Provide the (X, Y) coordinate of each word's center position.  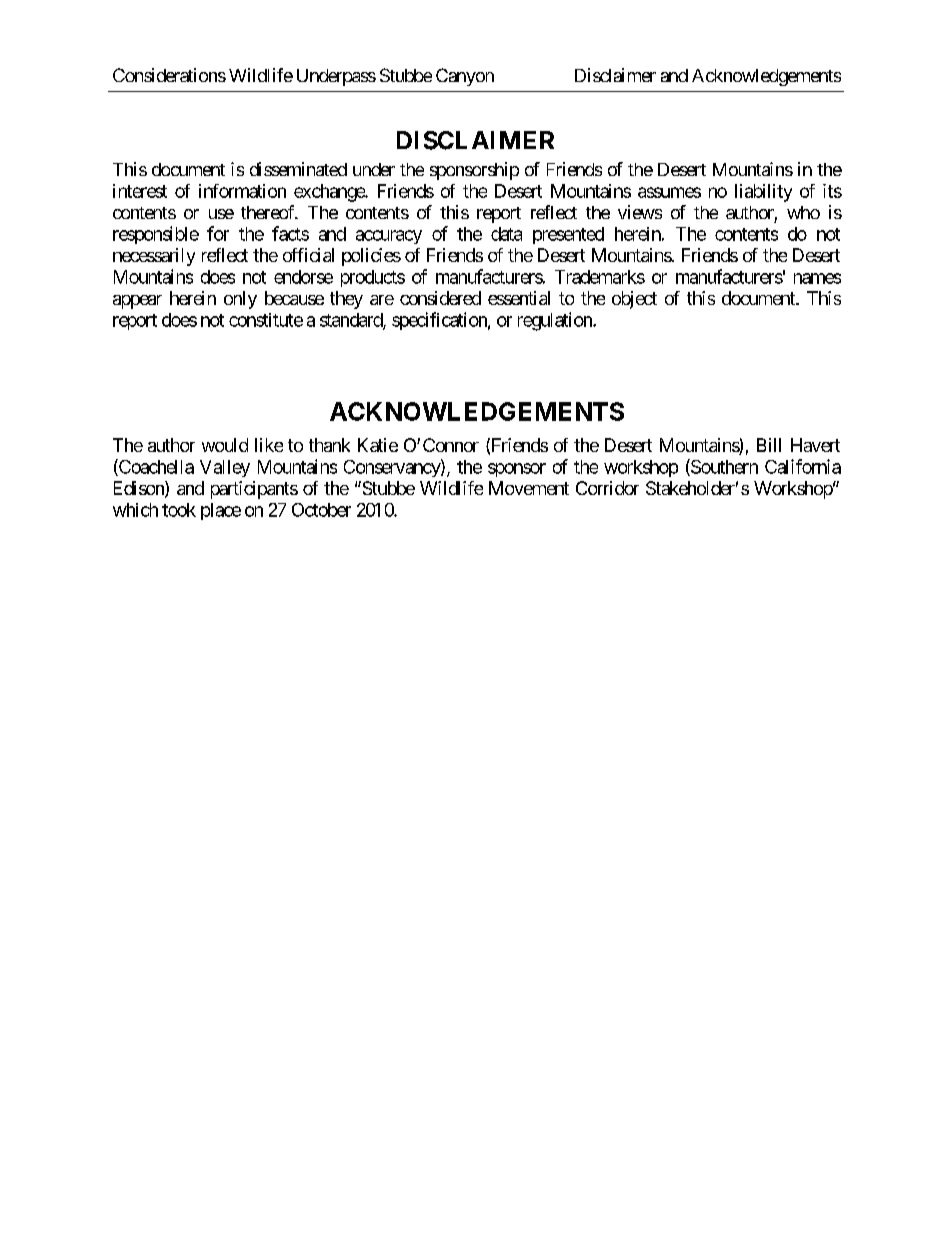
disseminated (298, 169)
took (179, 510)
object (634, 300)
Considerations (169, 75)
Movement (529, 488)
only (240, 300)
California (803, 466)
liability (763, 193)
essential (519, 298)
